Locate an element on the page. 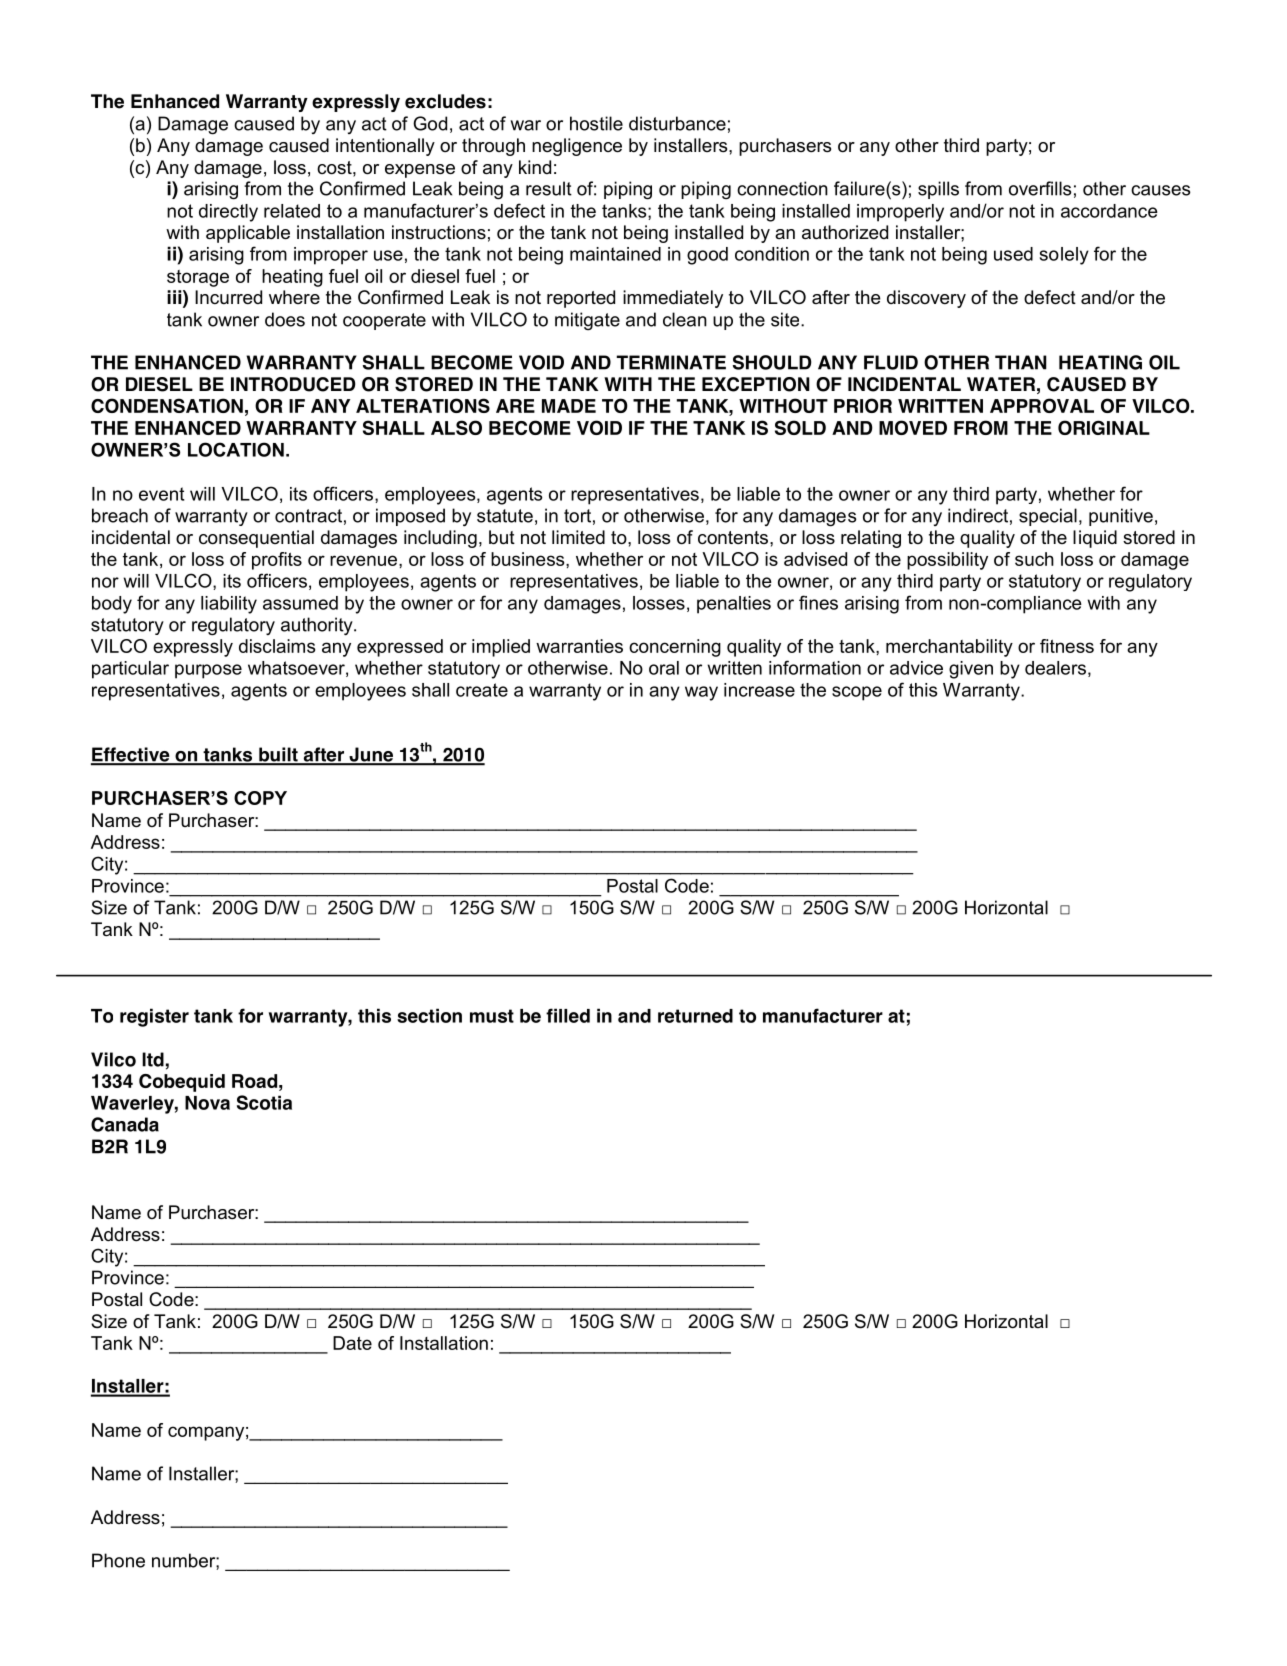  concerning is located at coordinates (675, 648).
